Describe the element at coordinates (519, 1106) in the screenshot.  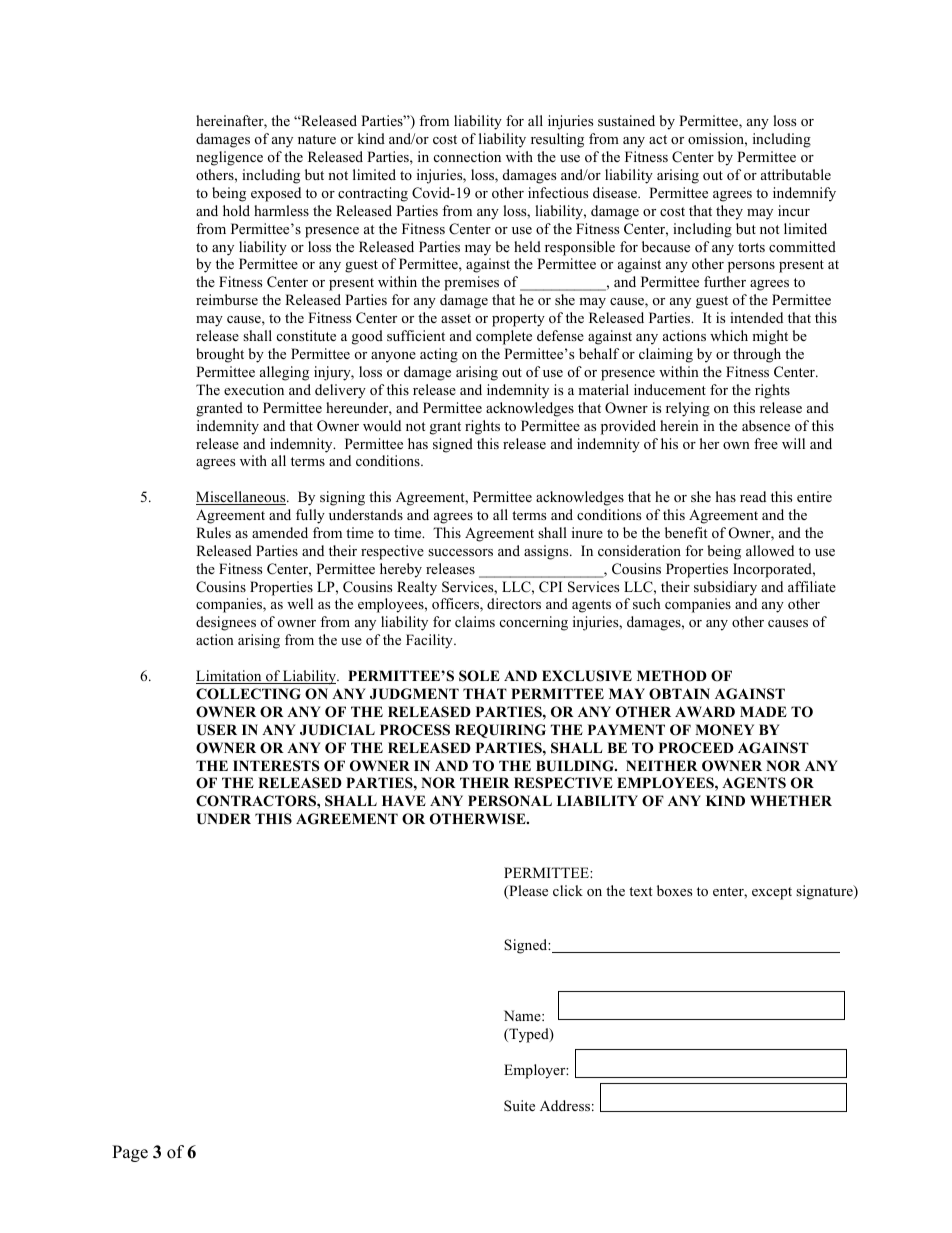
I see `Suite` at that location.
